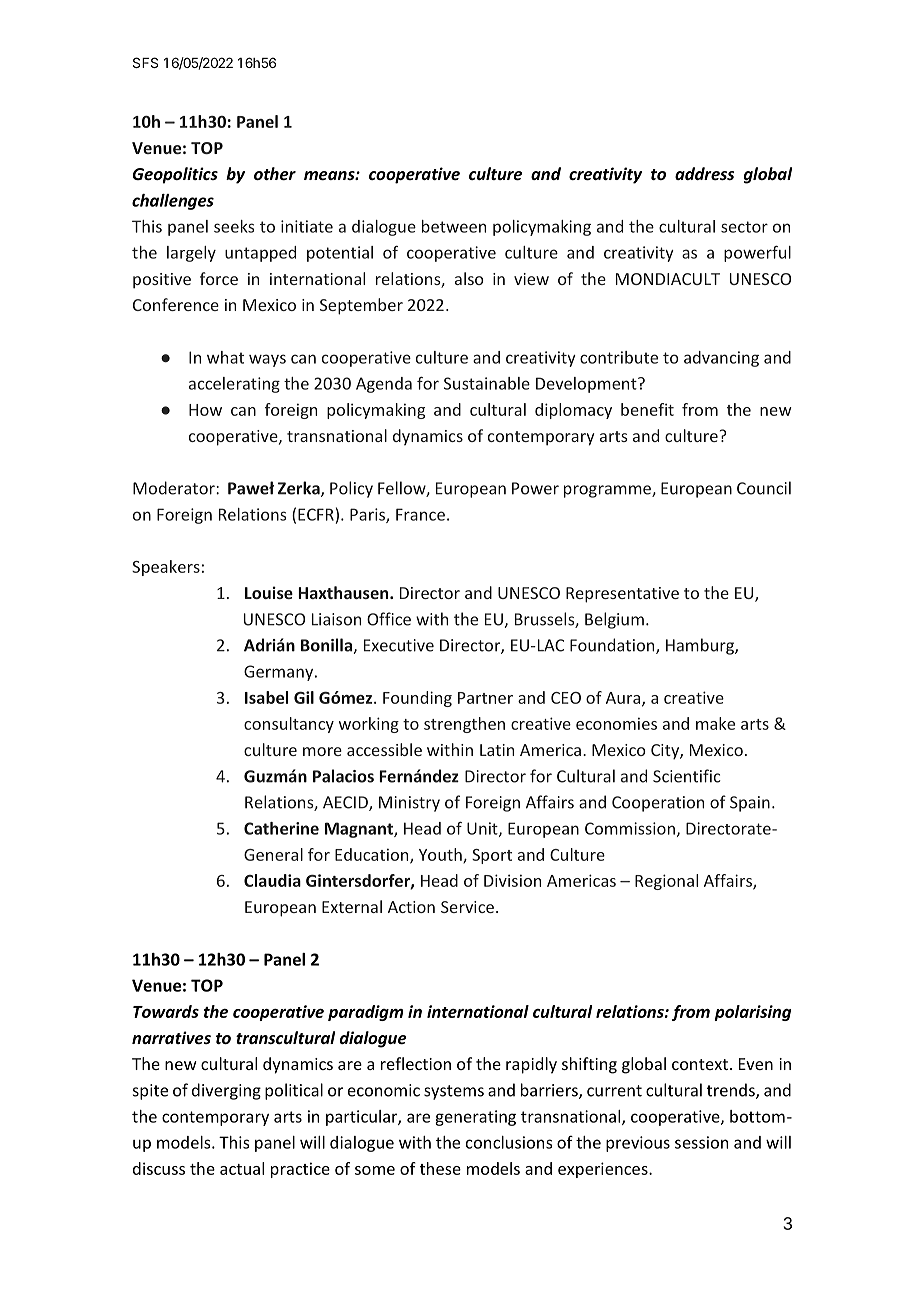 The width and height of the page is (924, 1308). What do you see at coordinates (487, 383) in the page?
I see `Sustainable` at bounding box center [487, 383].
